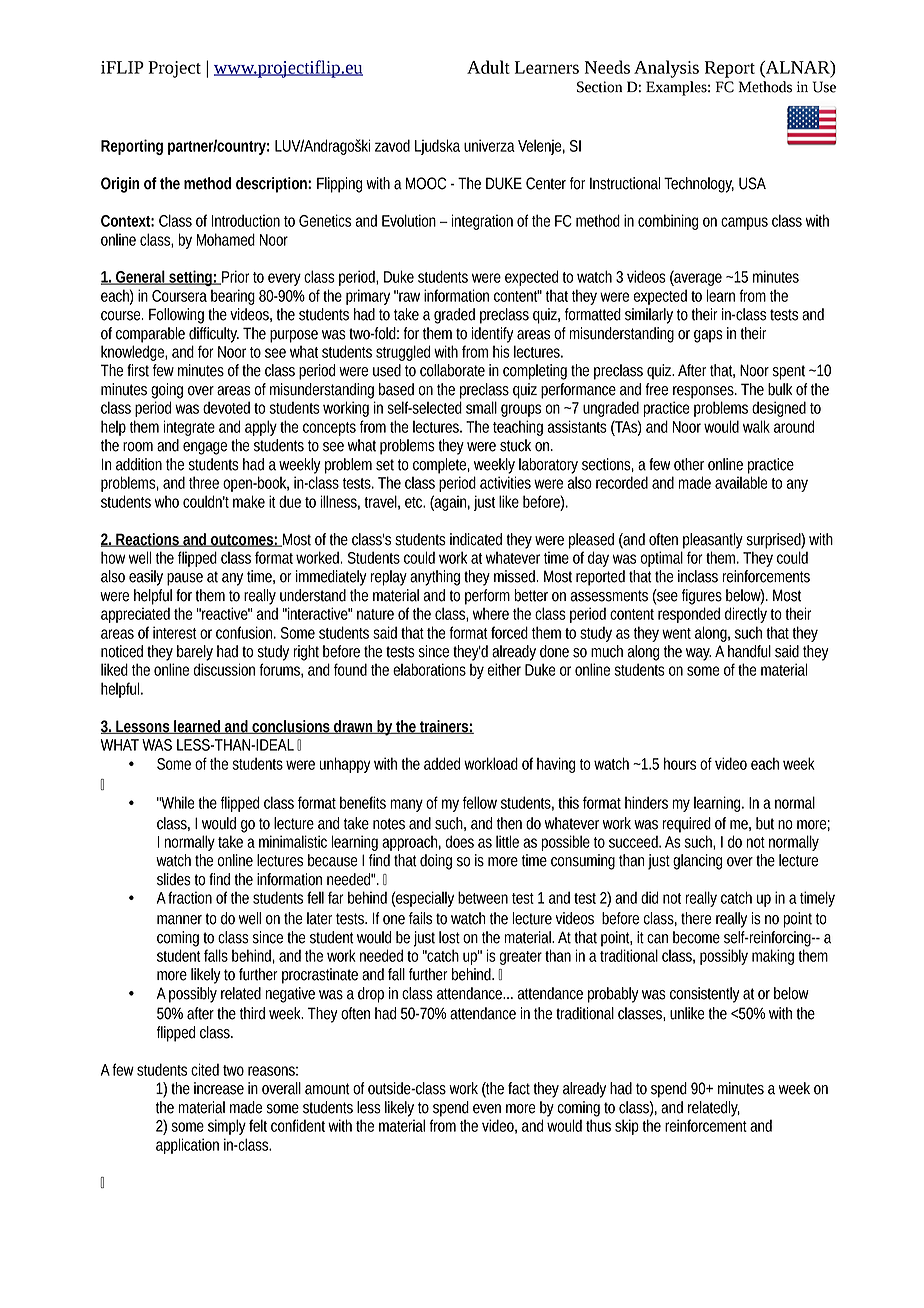 The height and width of the screenshot is (1308, 924). I want to click on skip, so click(627, 1127).
